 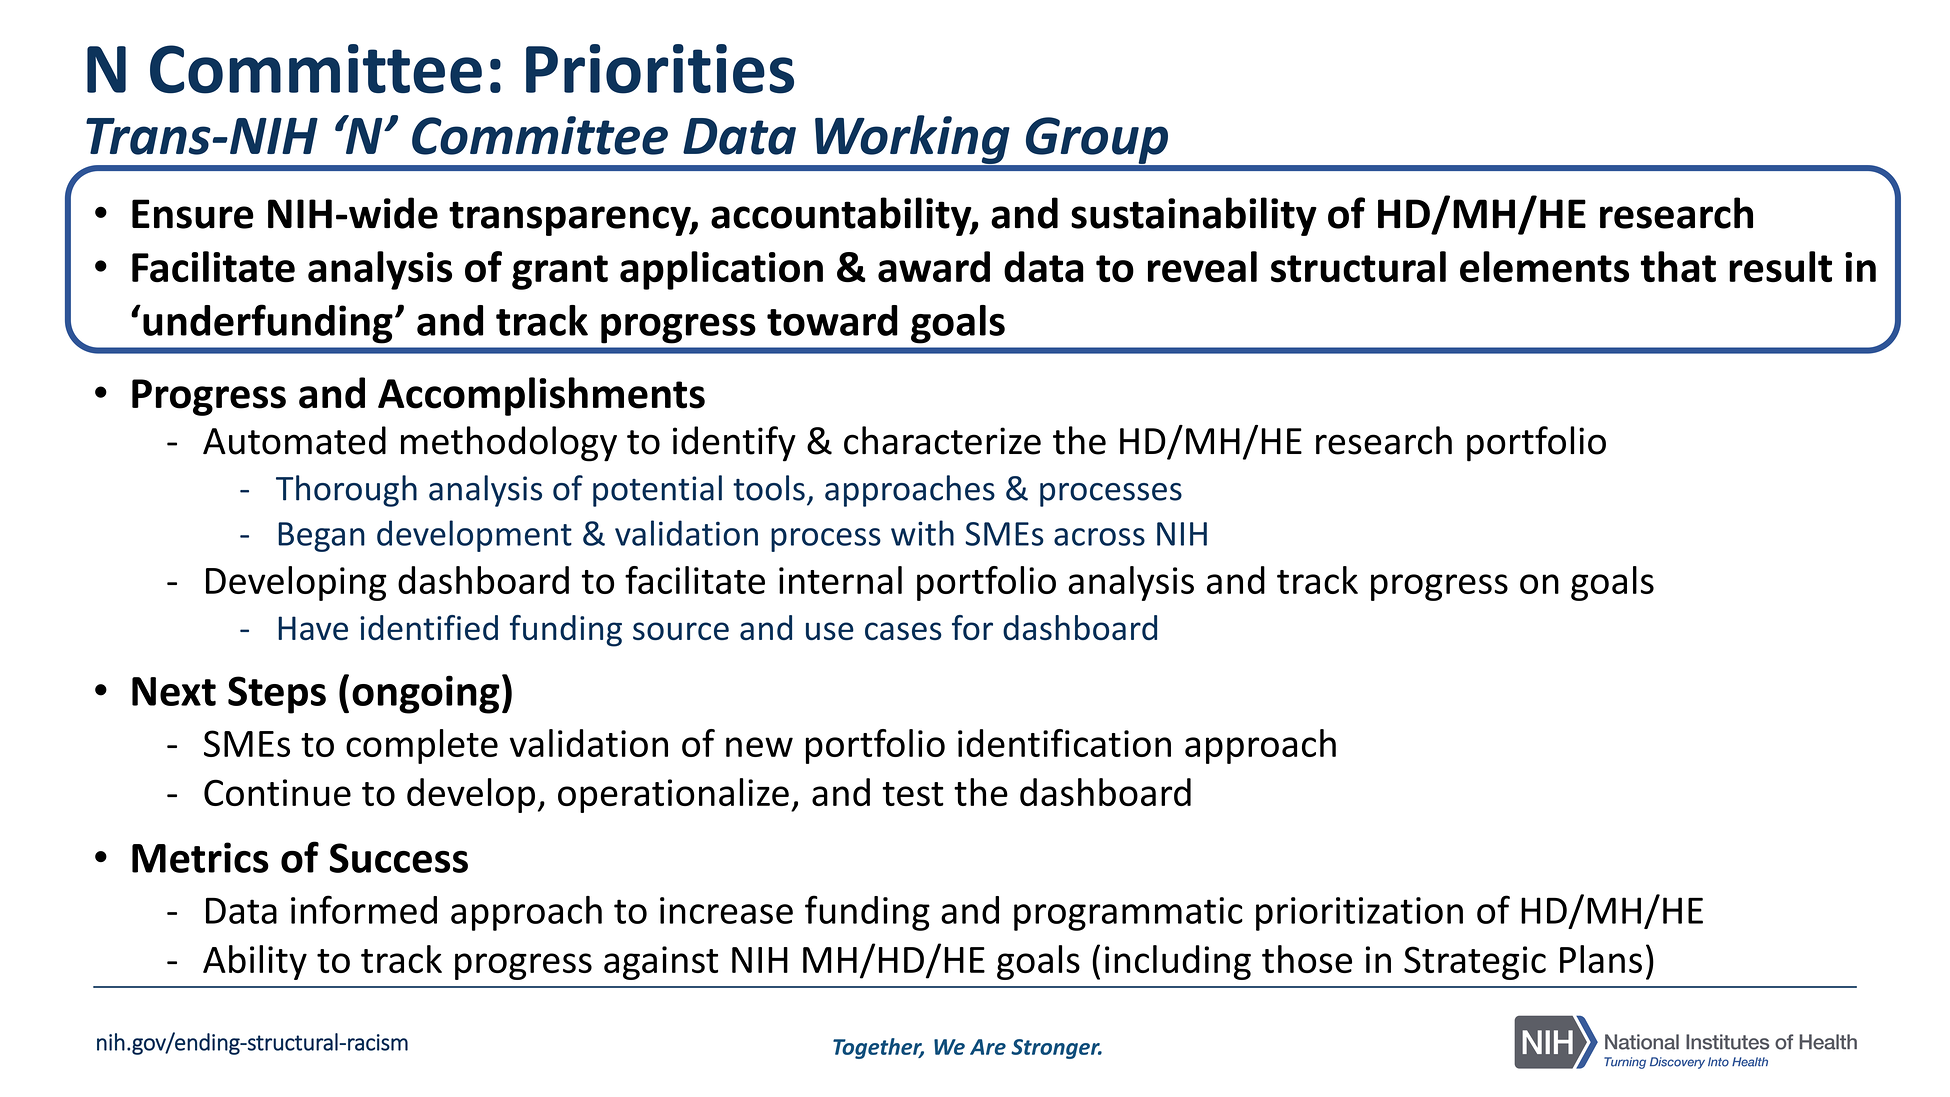 What do you see at coordinates (1099, 537) in the page?
I see `across` at bounding box center [1099, 537].
